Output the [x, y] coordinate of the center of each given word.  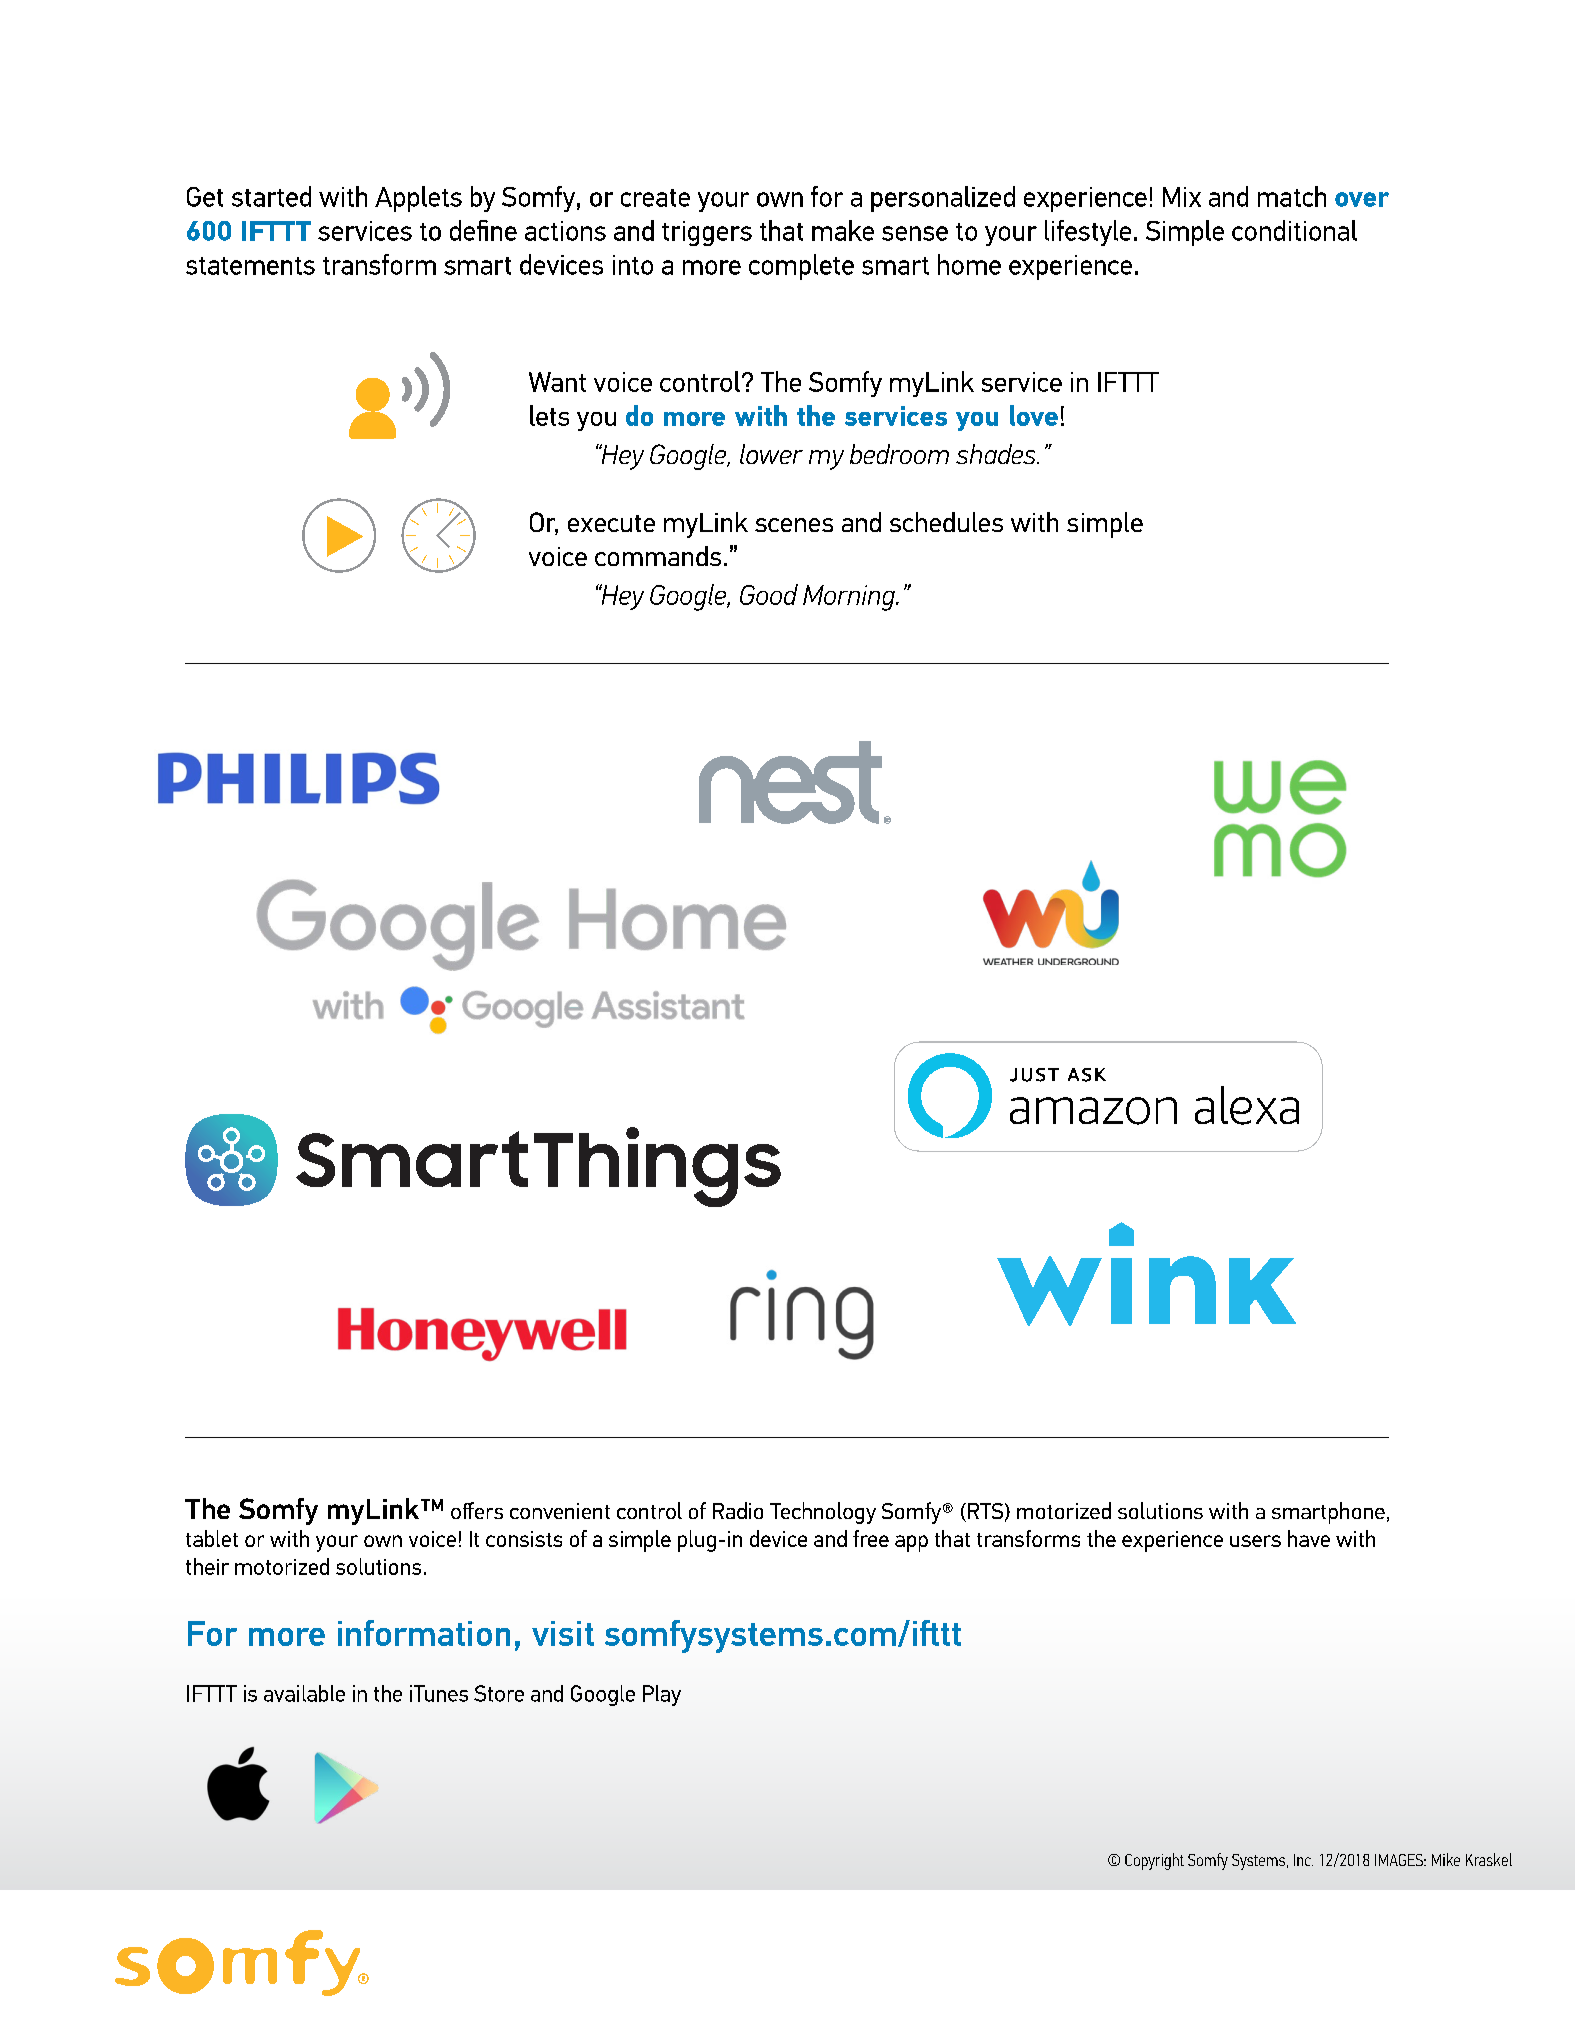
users [1255, 1541]
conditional [1294, 230]
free [871, 1538]
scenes [794, 525]
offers [477, 1510]
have [1309, 1538]
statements [250, 266]
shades [997, 454]
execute [611, 523]
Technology [823, 1513]
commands [658, 556]
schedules [946, 522]
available [304, 1693]
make [843, 230]
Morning [850, 598]
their [207, 1566]
